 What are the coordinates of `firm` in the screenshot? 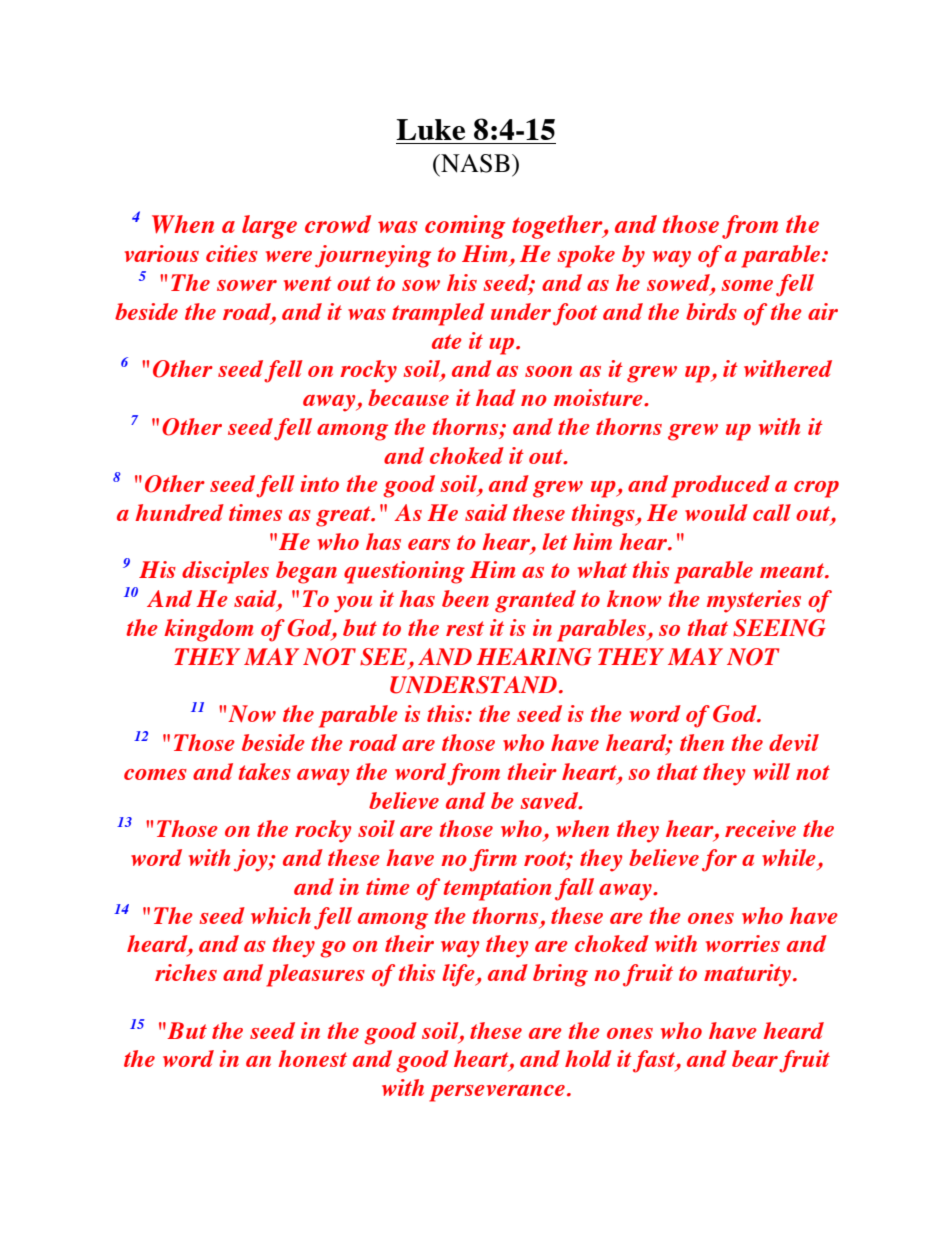 It's located at (493, 860).
